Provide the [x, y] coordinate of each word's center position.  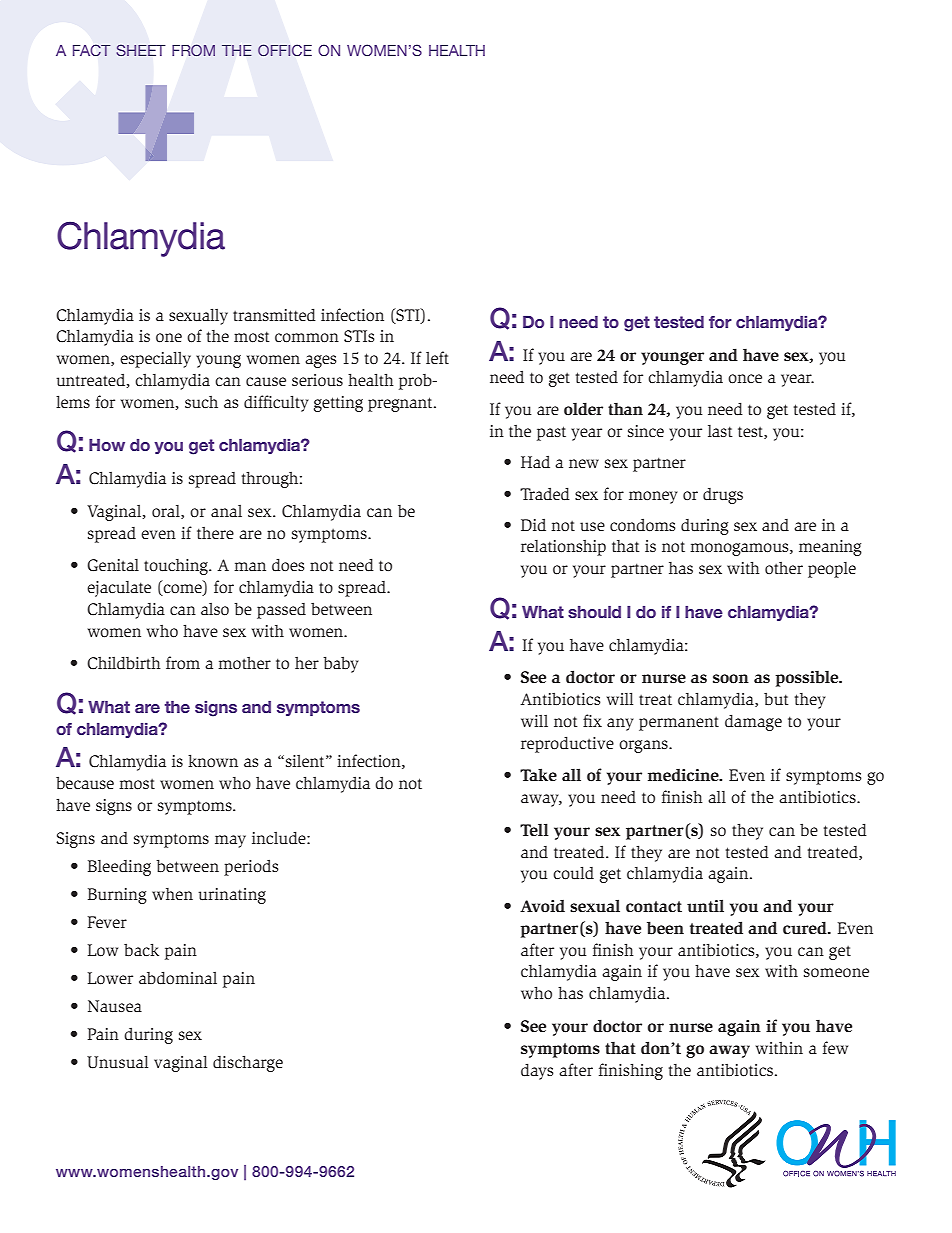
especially [155, 359]
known [213, 760]
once [745, 379]
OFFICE [285, 50]
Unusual [117, 1062]
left [437, 357]
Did [533, 524]
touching [177, 566]
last [720, 430]
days [537, 1071]
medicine [684, 775]
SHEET [140, 50]
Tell [534, 830]
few [835, 1047]
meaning [830, 548]
